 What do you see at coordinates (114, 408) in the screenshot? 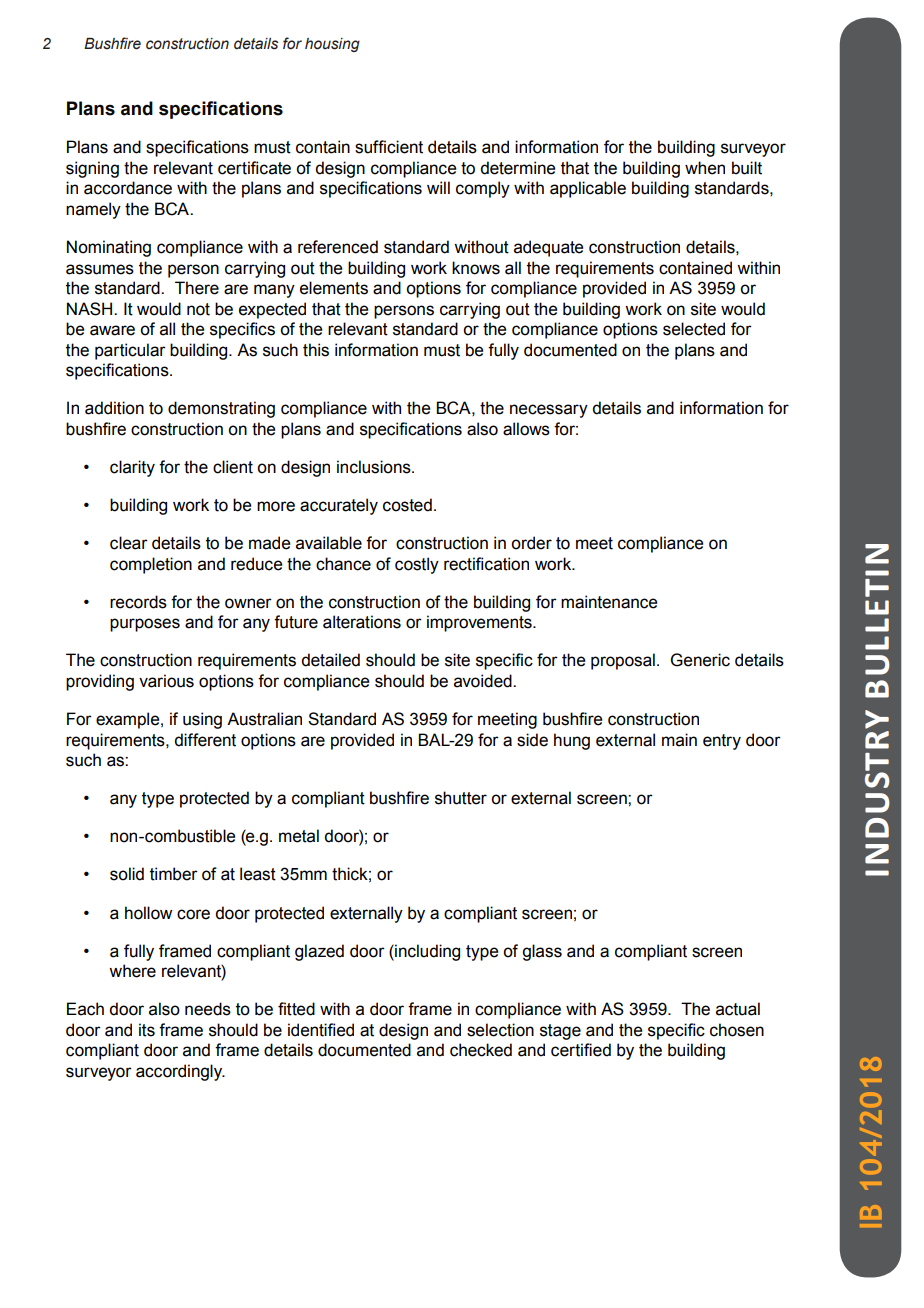
I see `addition` at bounding box center [114, 408].
